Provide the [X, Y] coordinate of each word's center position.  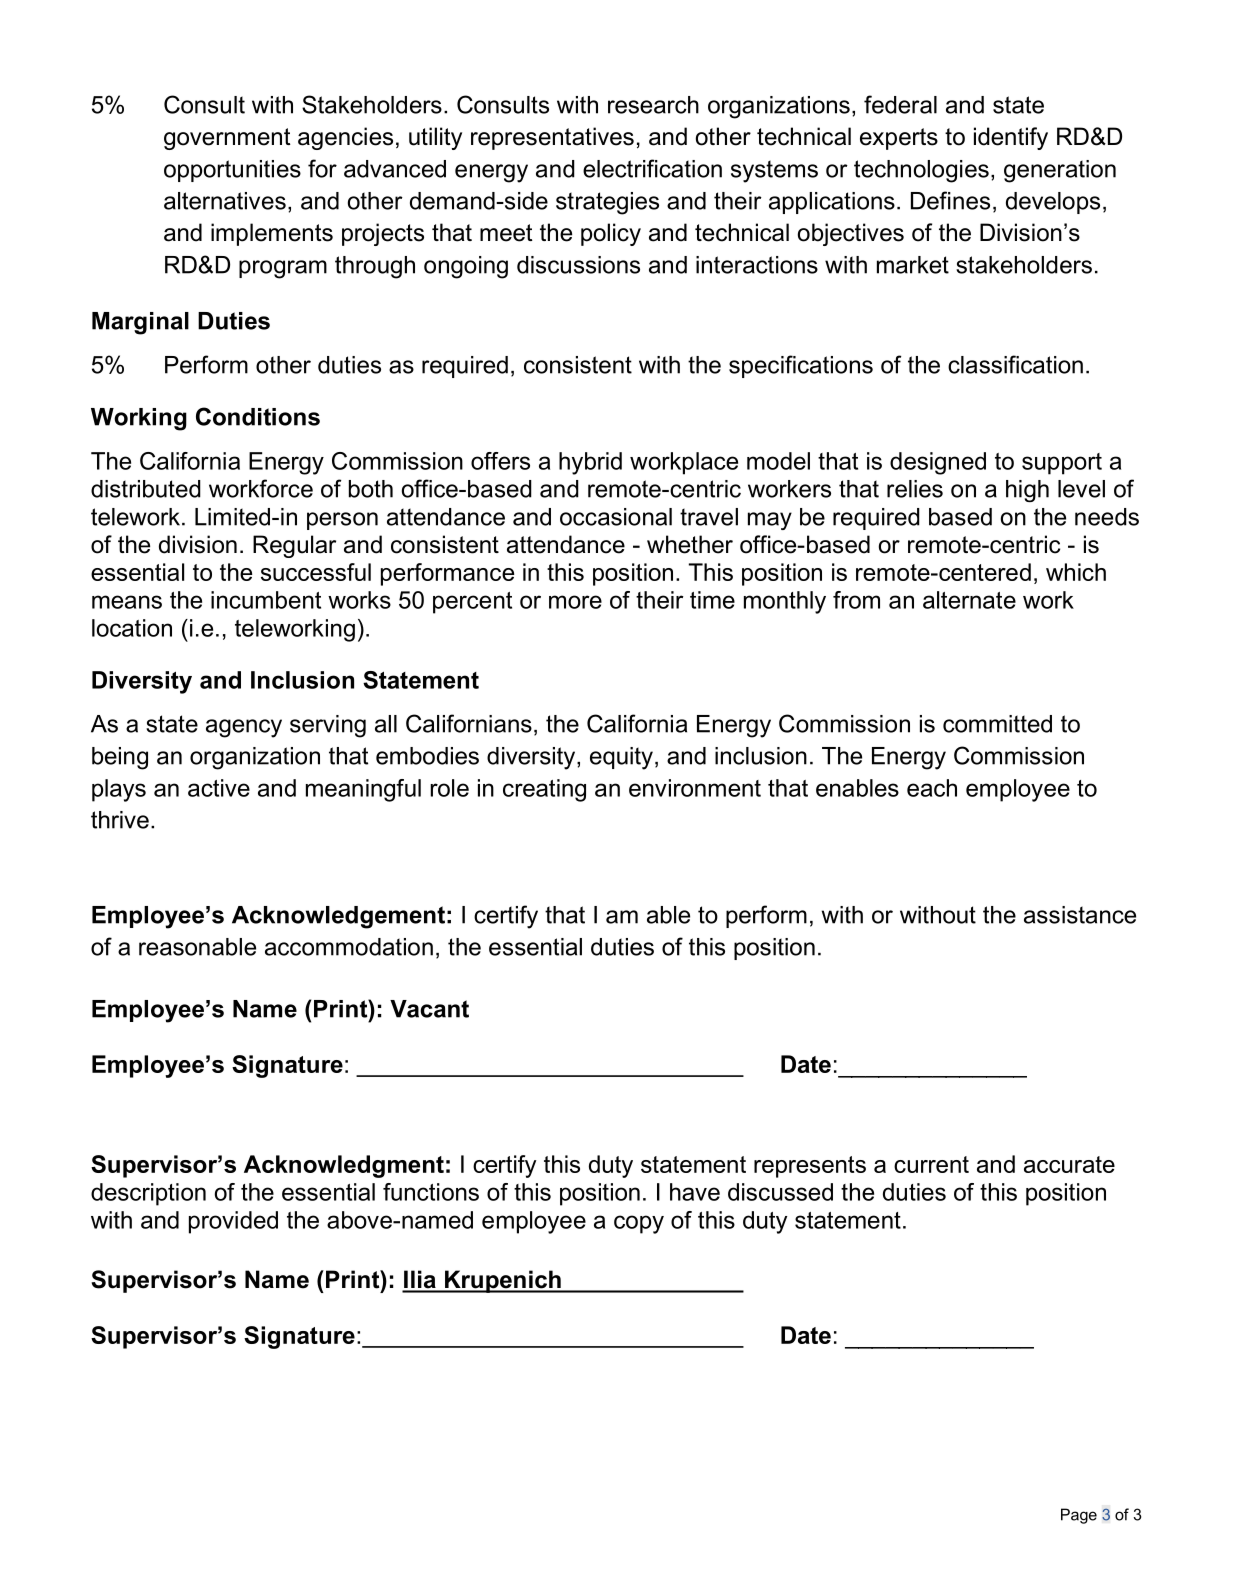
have [695, 1192]
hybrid [590, 463]
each [932, 788]
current [931, 1164]
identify [1011, 138]
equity [621, 758]
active [219, 788]
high [1027, 491]
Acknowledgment [344, 1166]
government [227, 139]
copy [639, 1224]
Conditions [258, 416]
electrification [652, 168]
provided [233, 1222]
